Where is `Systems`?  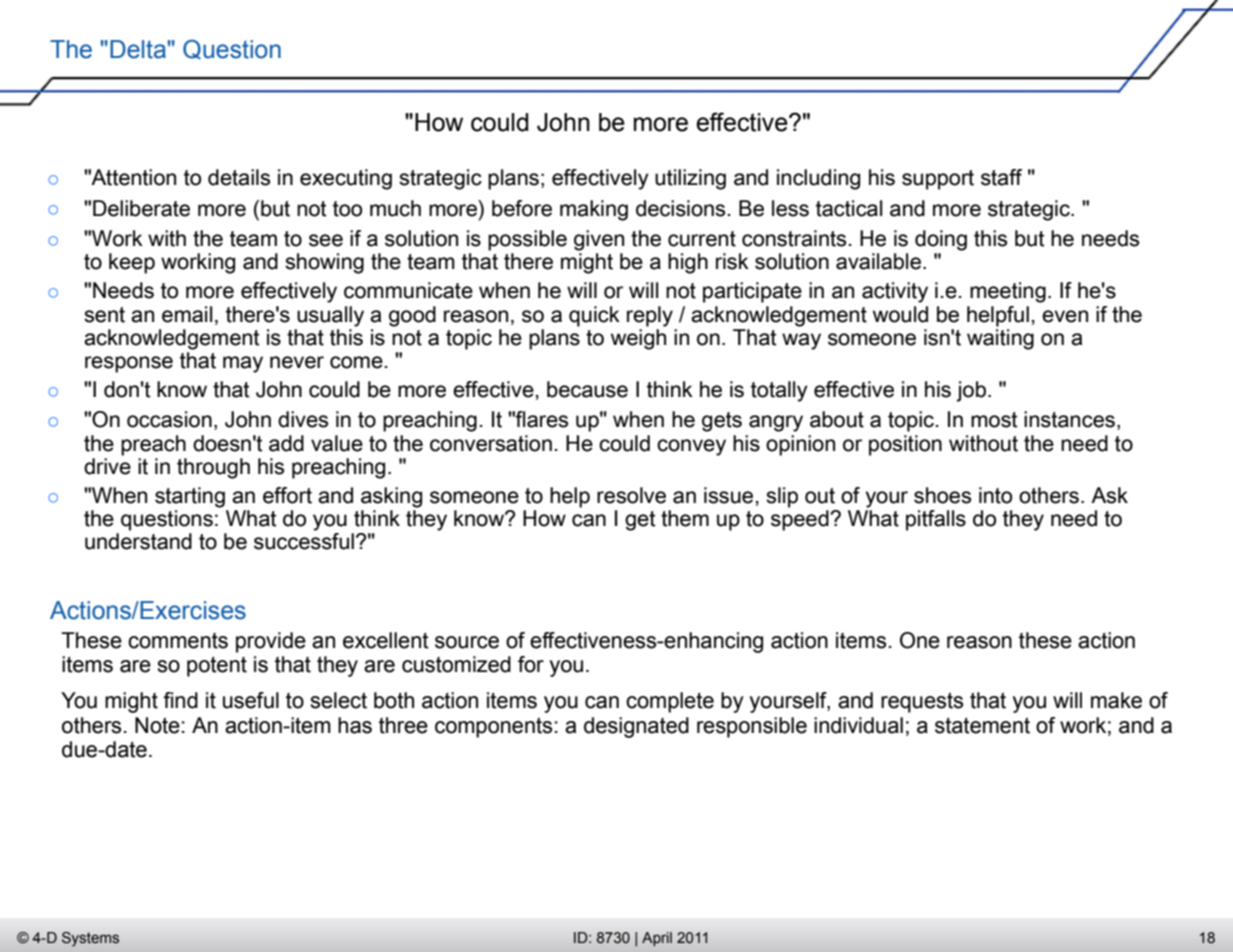
Systems is located at coordinates (90, 939).
